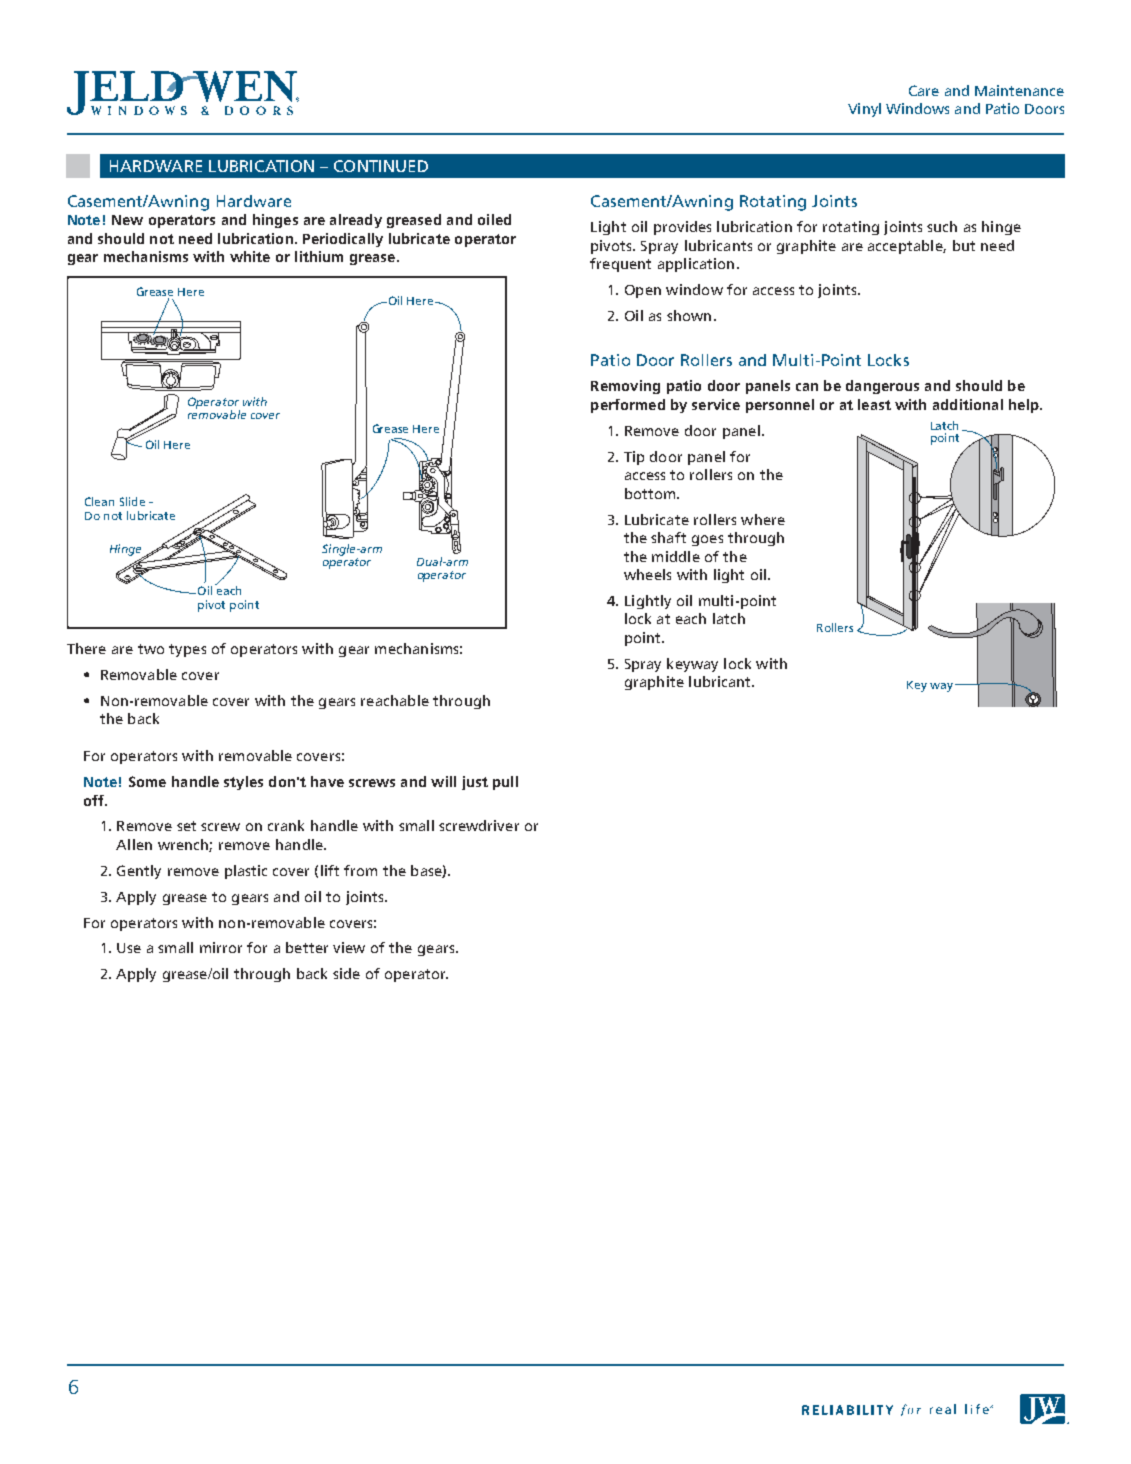 The image size is (1131, 1464). Describe the element at coordinates (864, 110) in the screenshot. I see `Vinyl` at that location.
